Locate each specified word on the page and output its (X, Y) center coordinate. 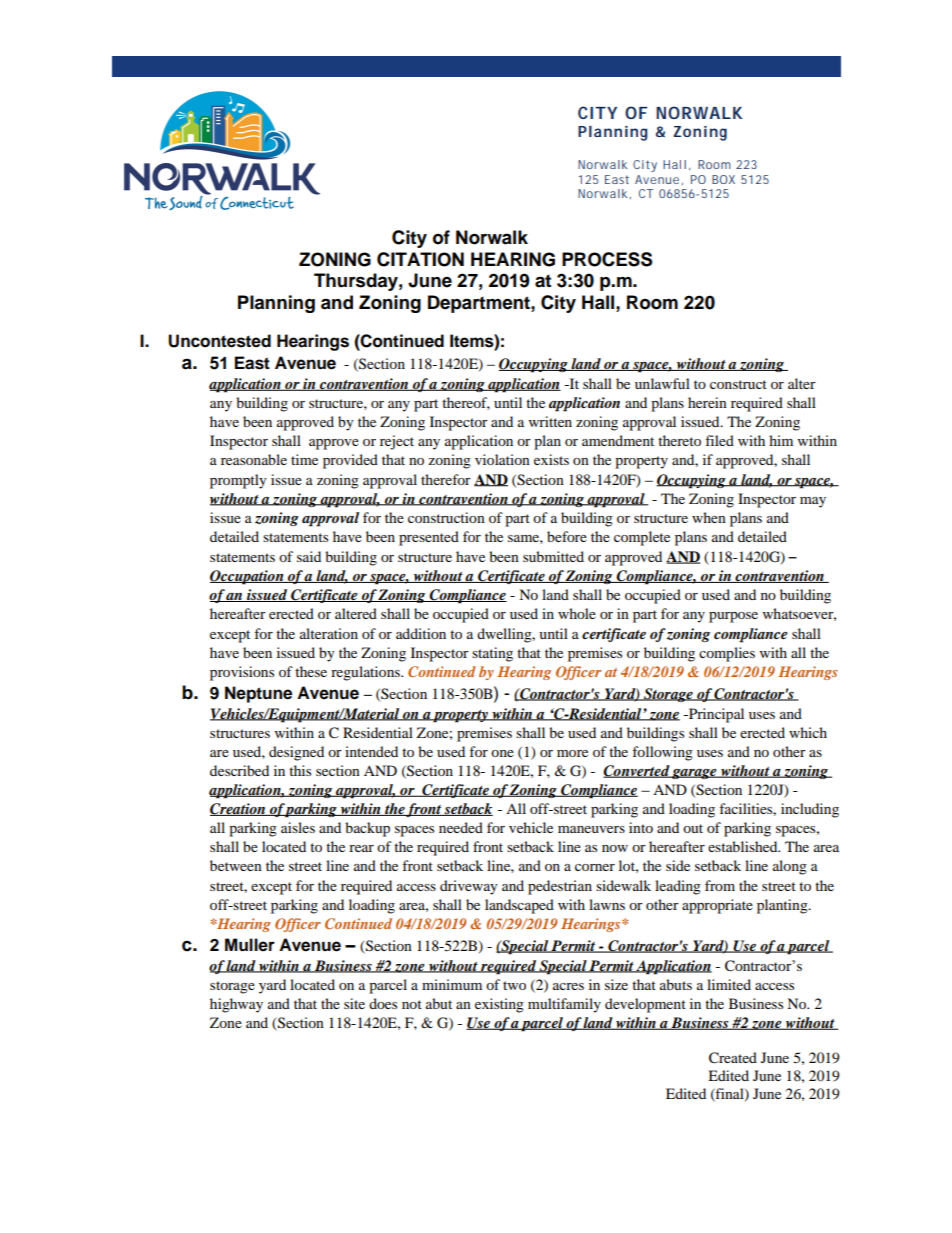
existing (499, 1005)
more (572, 753)
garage (694, 774)
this (300, 770)
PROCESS (607, 259)
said (309, 556)
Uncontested (219, 341)
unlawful (662, 383)
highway (236, 1005)
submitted (553, 556)
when (709, 517)
